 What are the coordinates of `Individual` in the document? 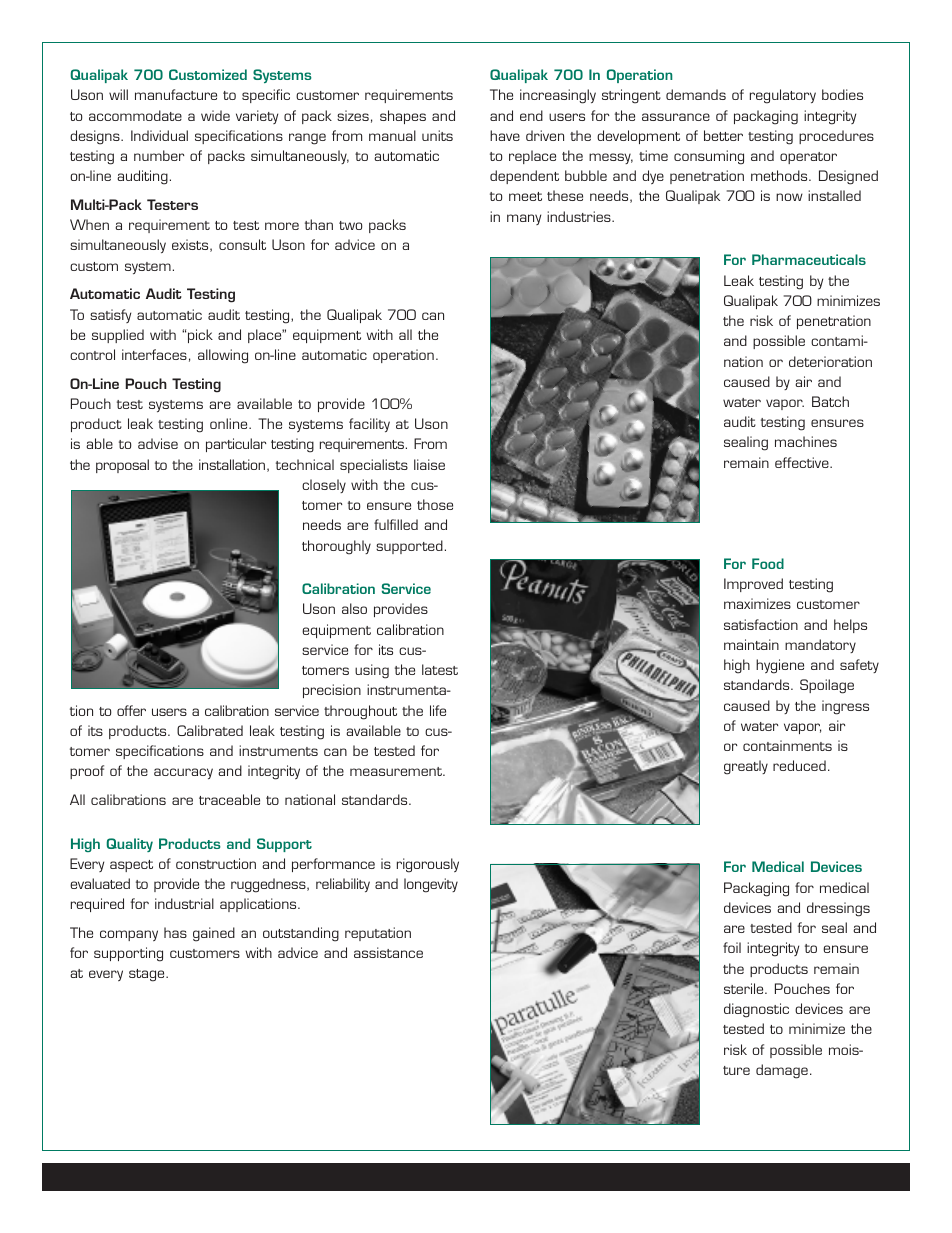 It's located at (159, 135).
